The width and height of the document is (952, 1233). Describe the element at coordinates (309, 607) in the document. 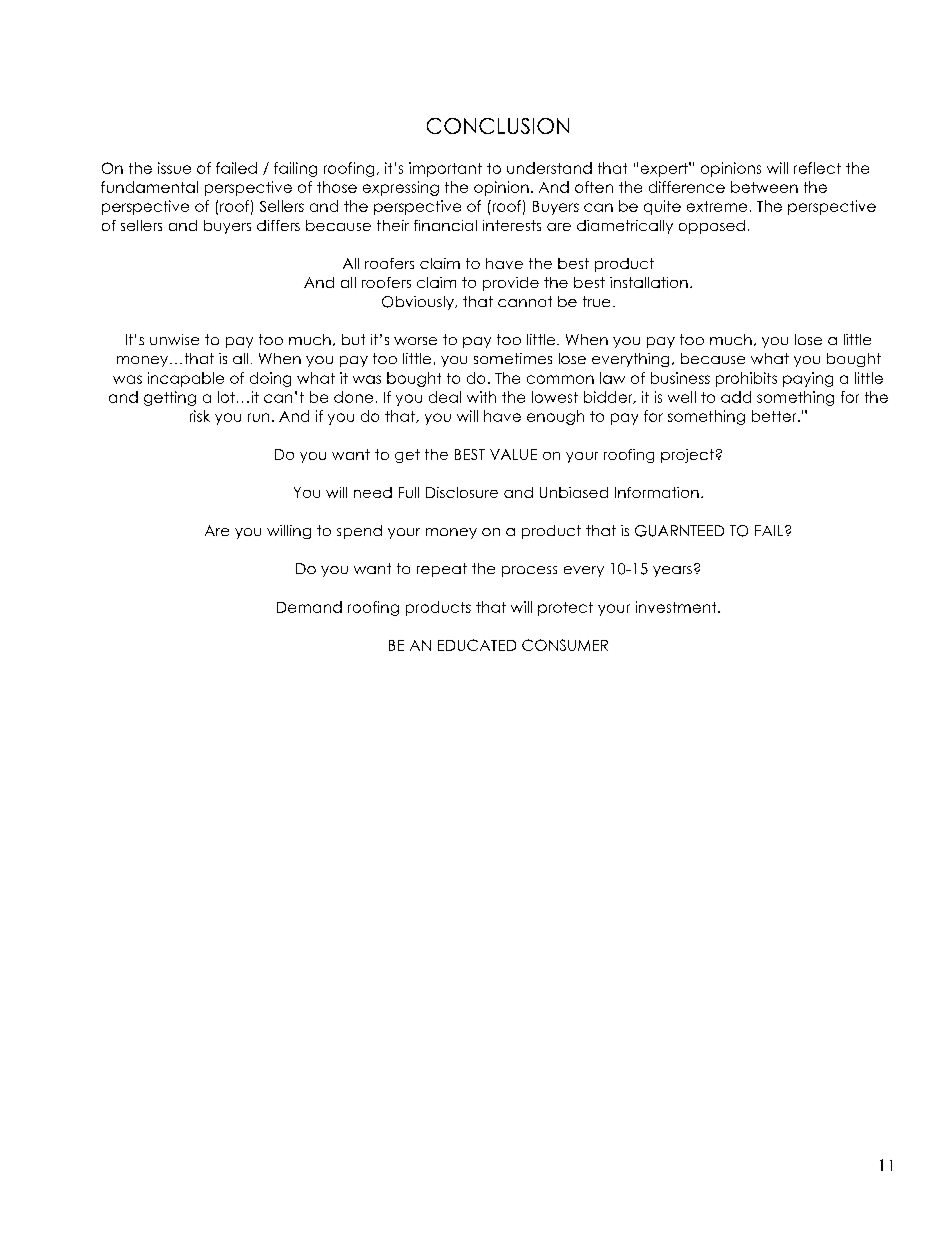

I see `Demand` at that location.
